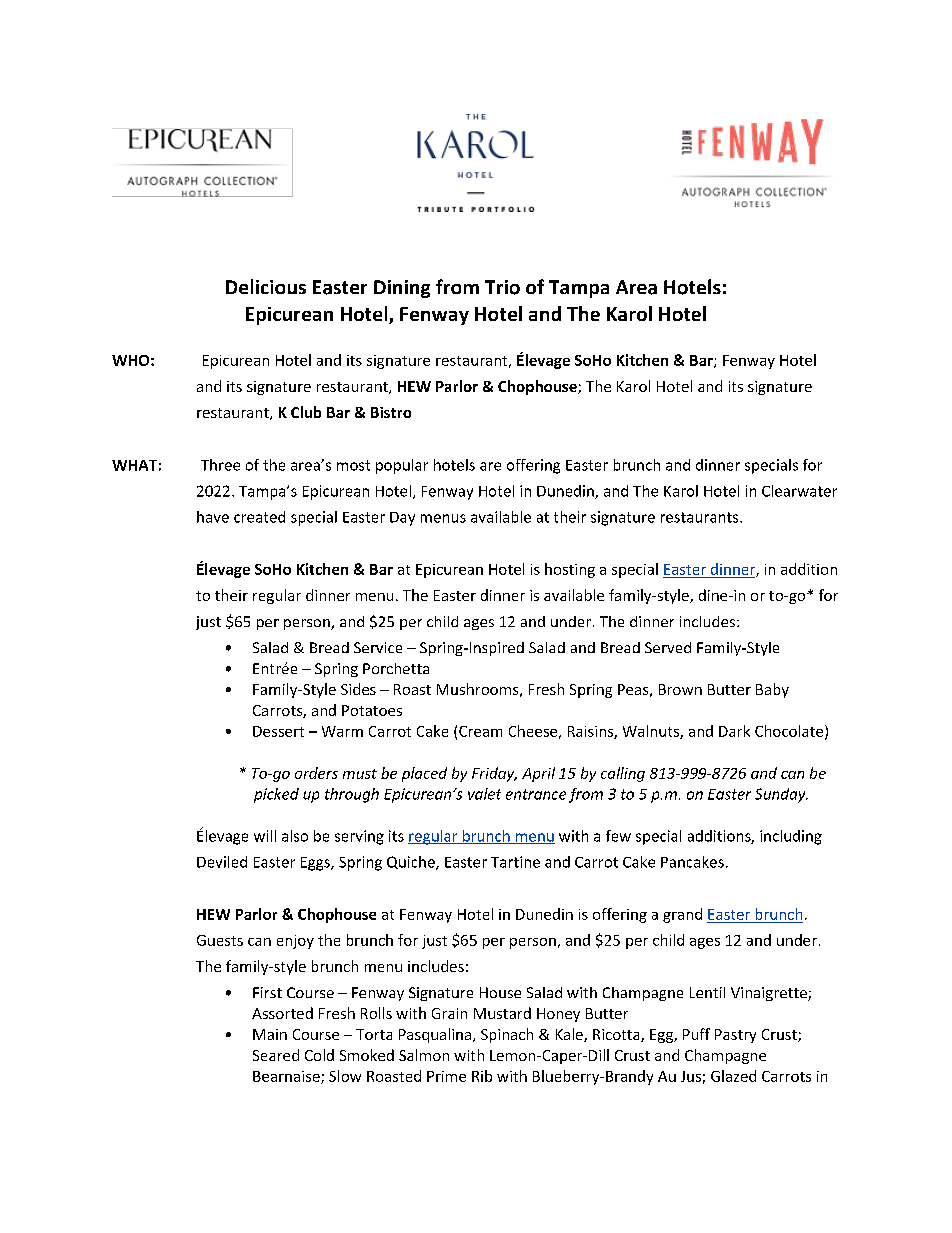  Describe the element at coordinates (480, 731) in the document. I see `Cream` at that location.
